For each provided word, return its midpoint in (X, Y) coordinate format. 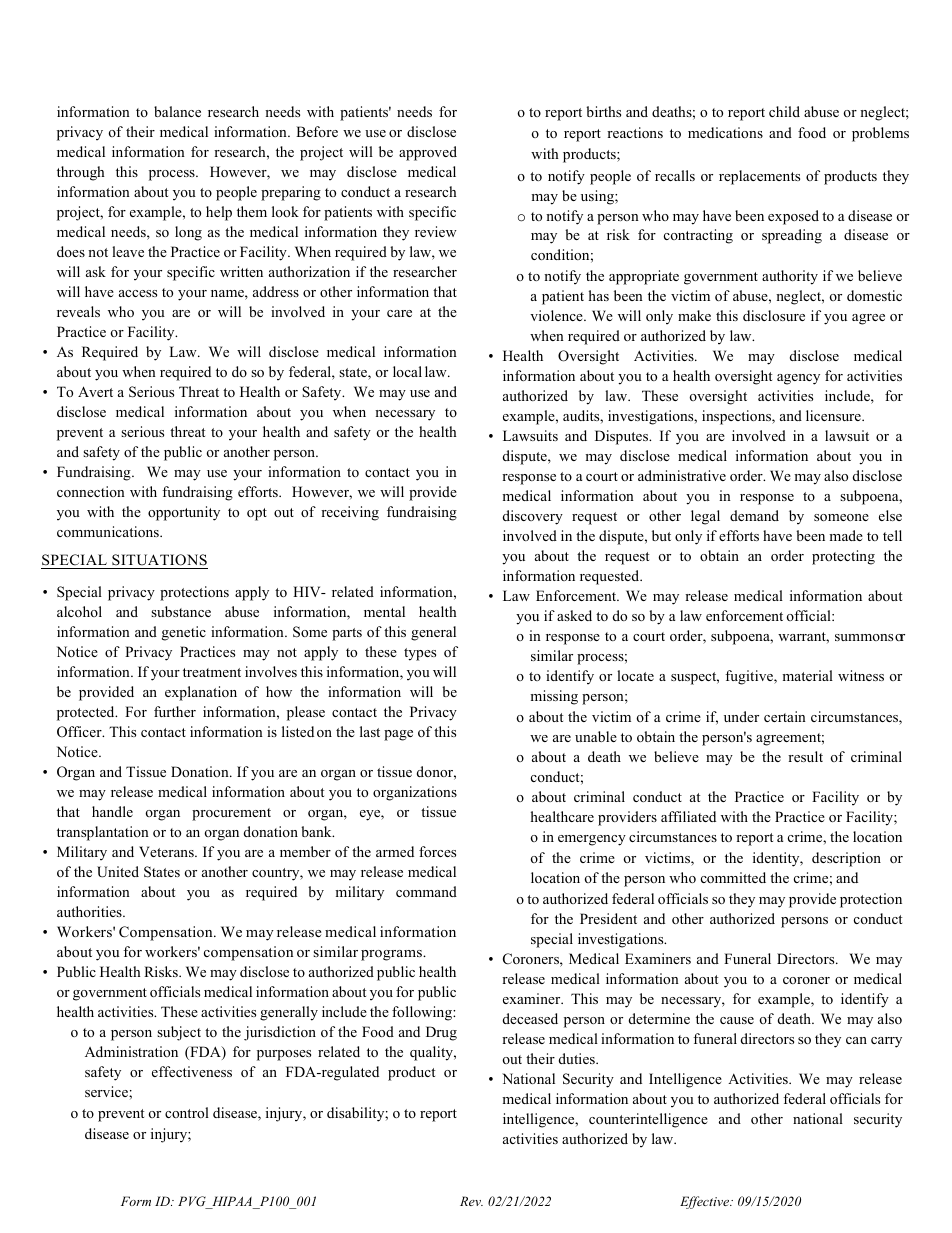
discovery (533, 517)
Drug (441, 1033)
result (805, 756)
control (187, 1112)
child (784, 111)
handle (112, 811)
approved (428, 153)
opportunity (184, 513)
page (398, 735)
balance (177, 111)
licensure (834, 415)
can (856, 1040)
